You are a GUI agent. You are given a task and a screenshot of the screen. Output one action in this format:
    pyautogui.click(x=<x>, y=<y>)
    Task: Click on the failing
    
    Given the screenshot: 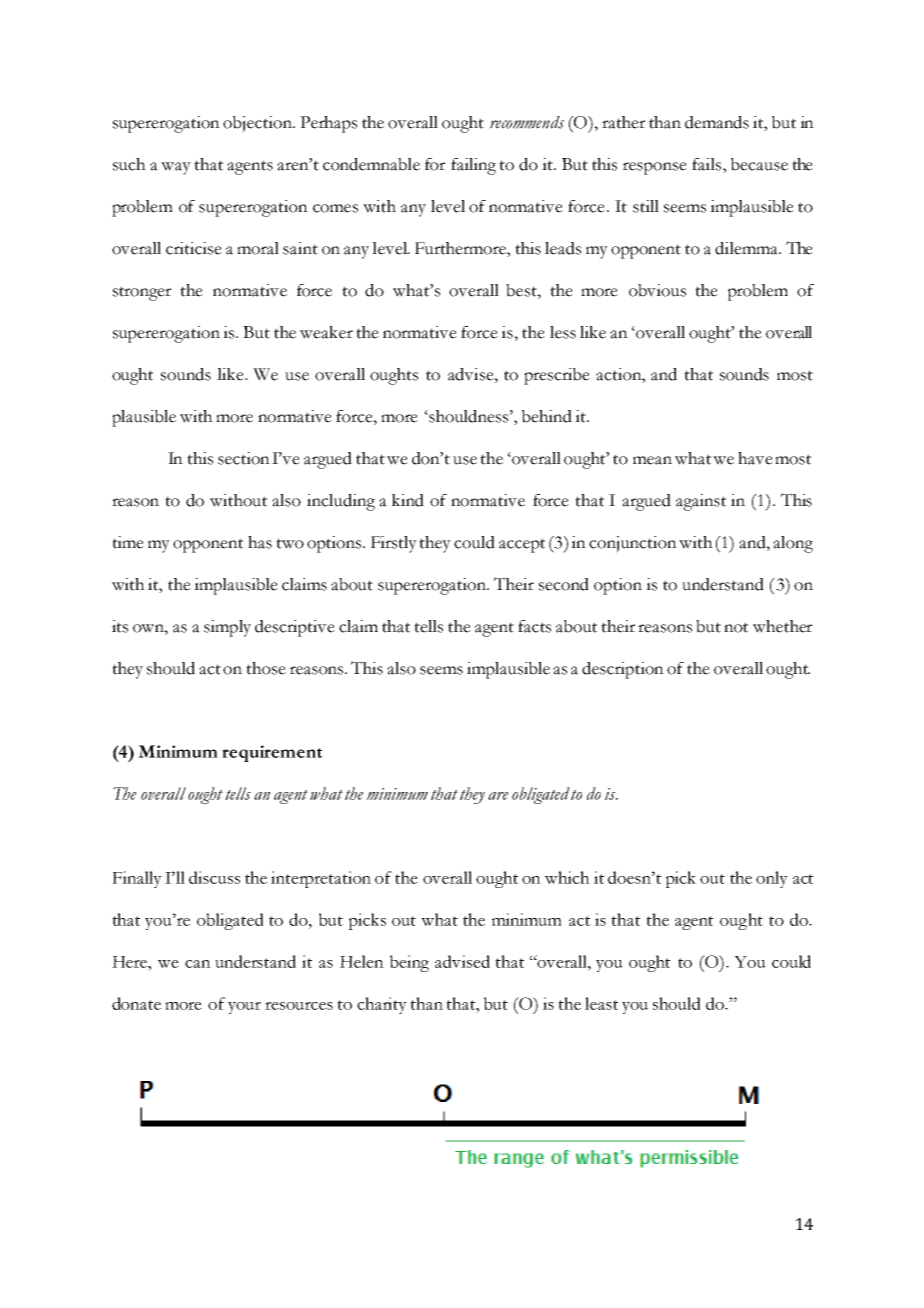 What is the action you would take?
    pyautogui.click(x=473, y=166)
